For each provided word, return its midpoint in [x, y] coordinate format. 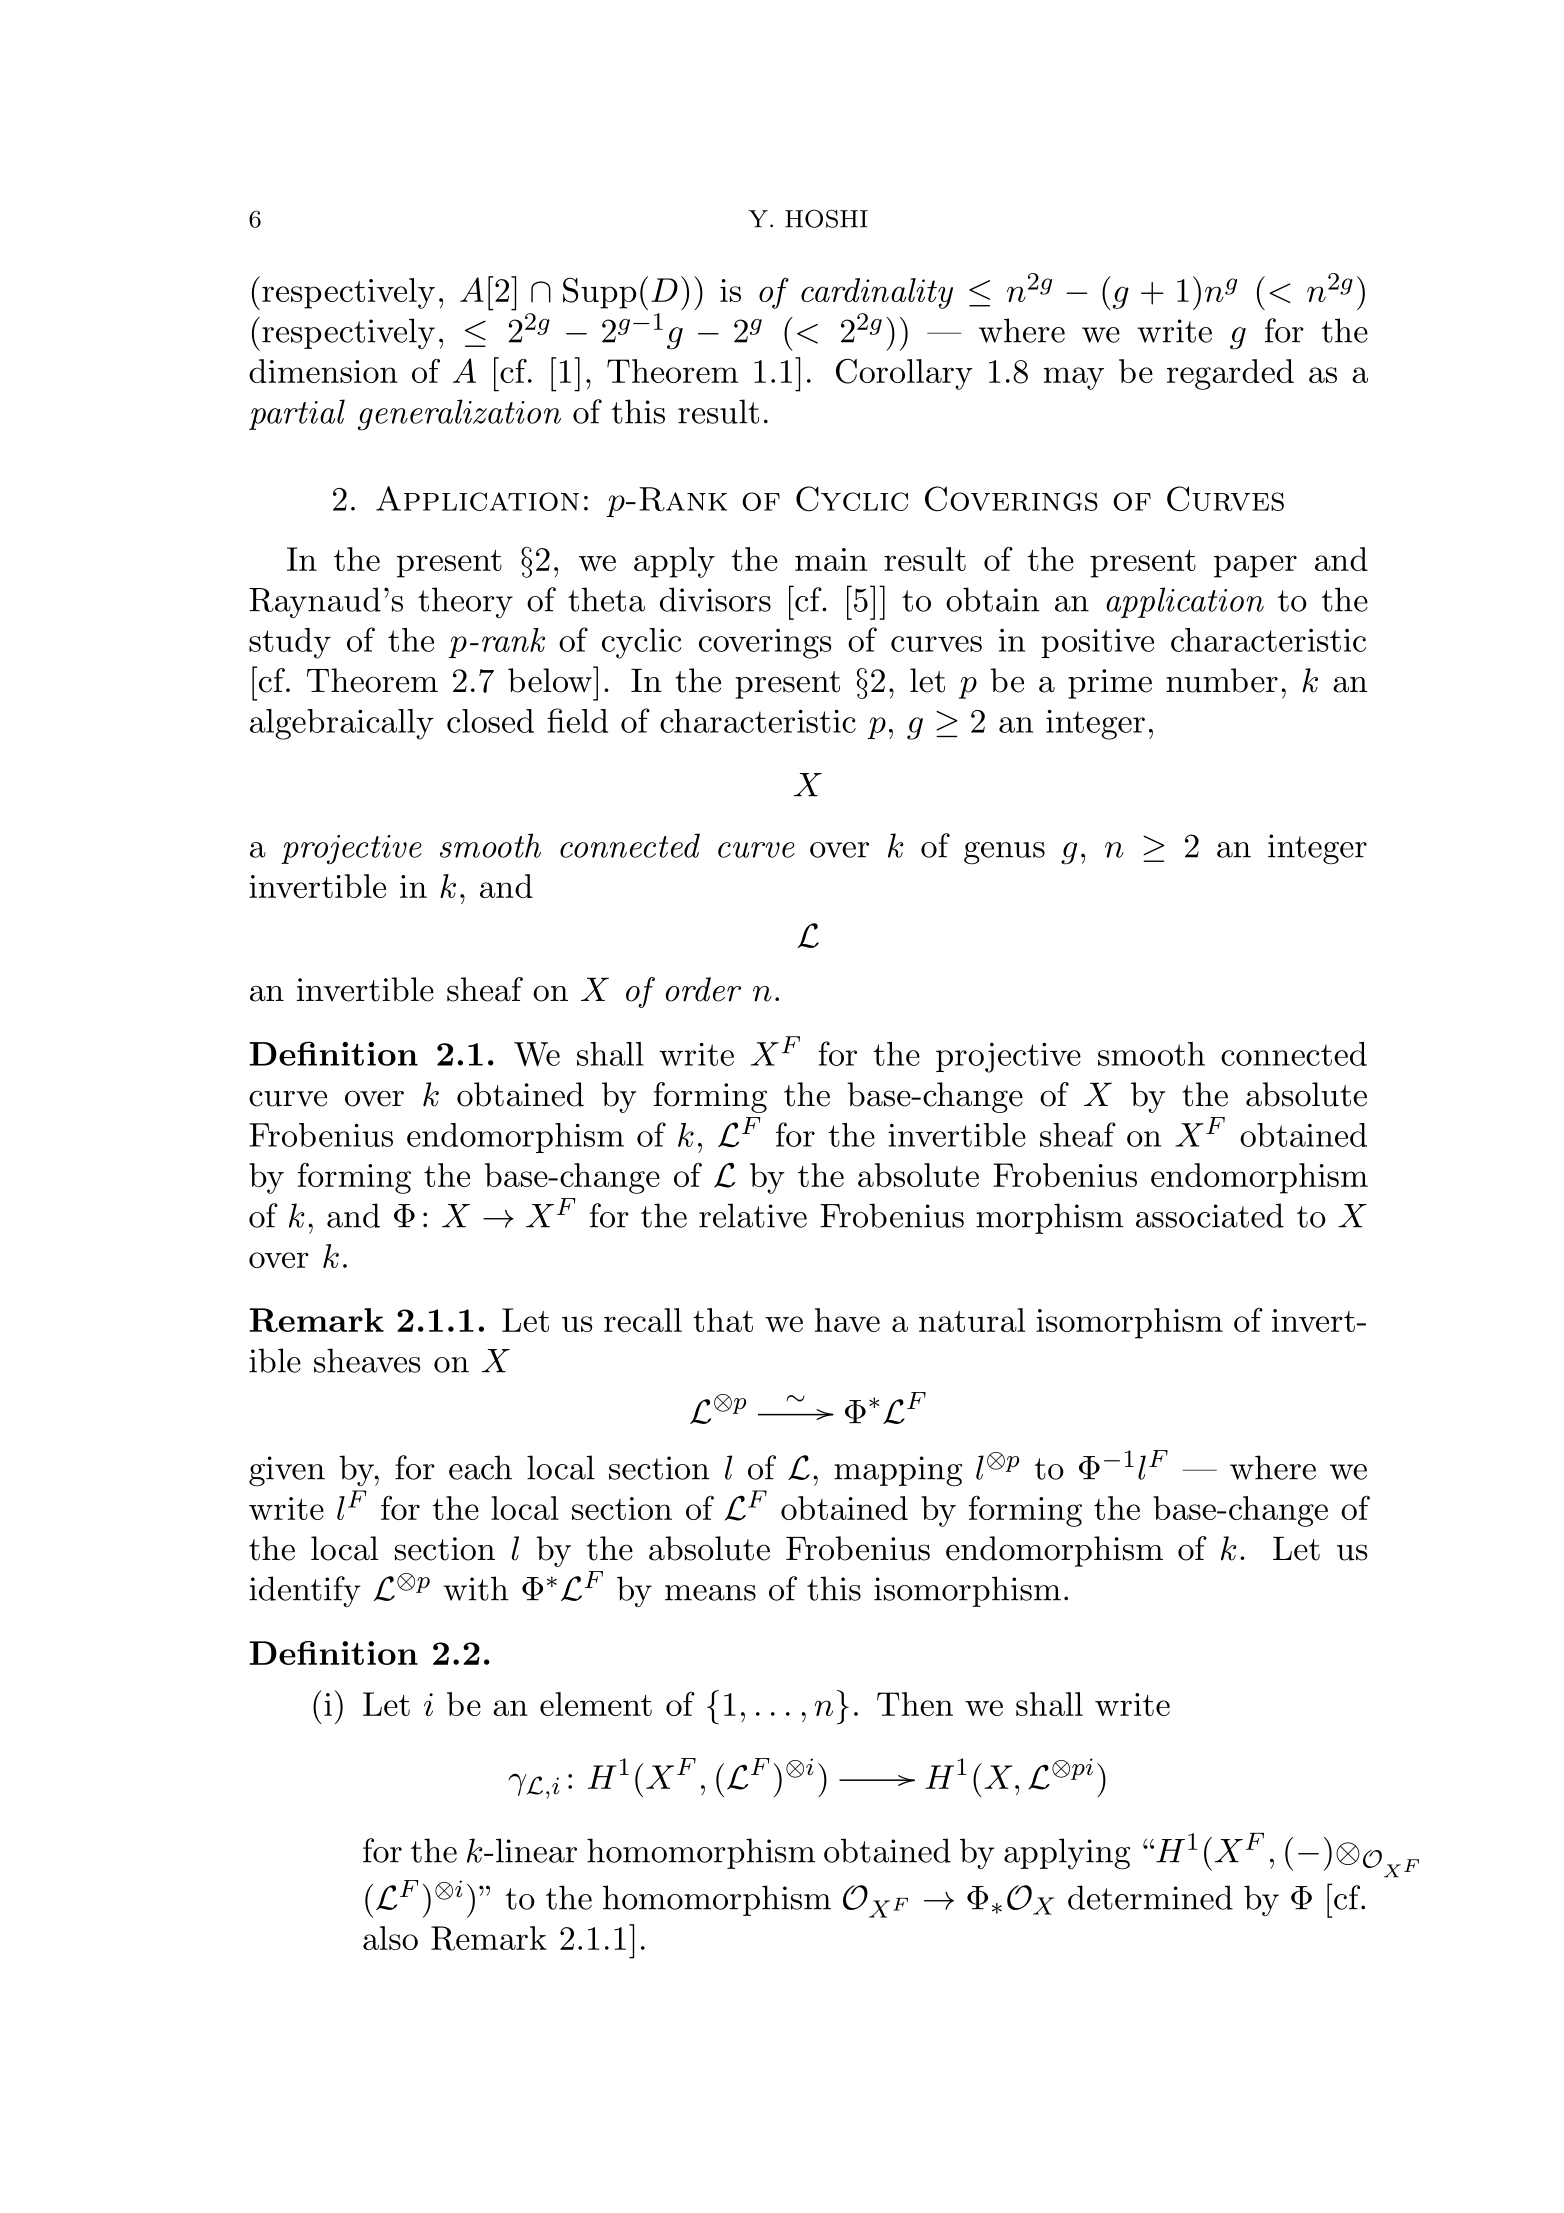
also [390, 1938]
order [703, 989]
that [723, 1320]
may [1074, 378]
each [480, 1467]
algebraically [342, 724]
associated [1210, 1215]
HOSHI [826, 218]
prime [1110, 684]
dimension [323, 371]
